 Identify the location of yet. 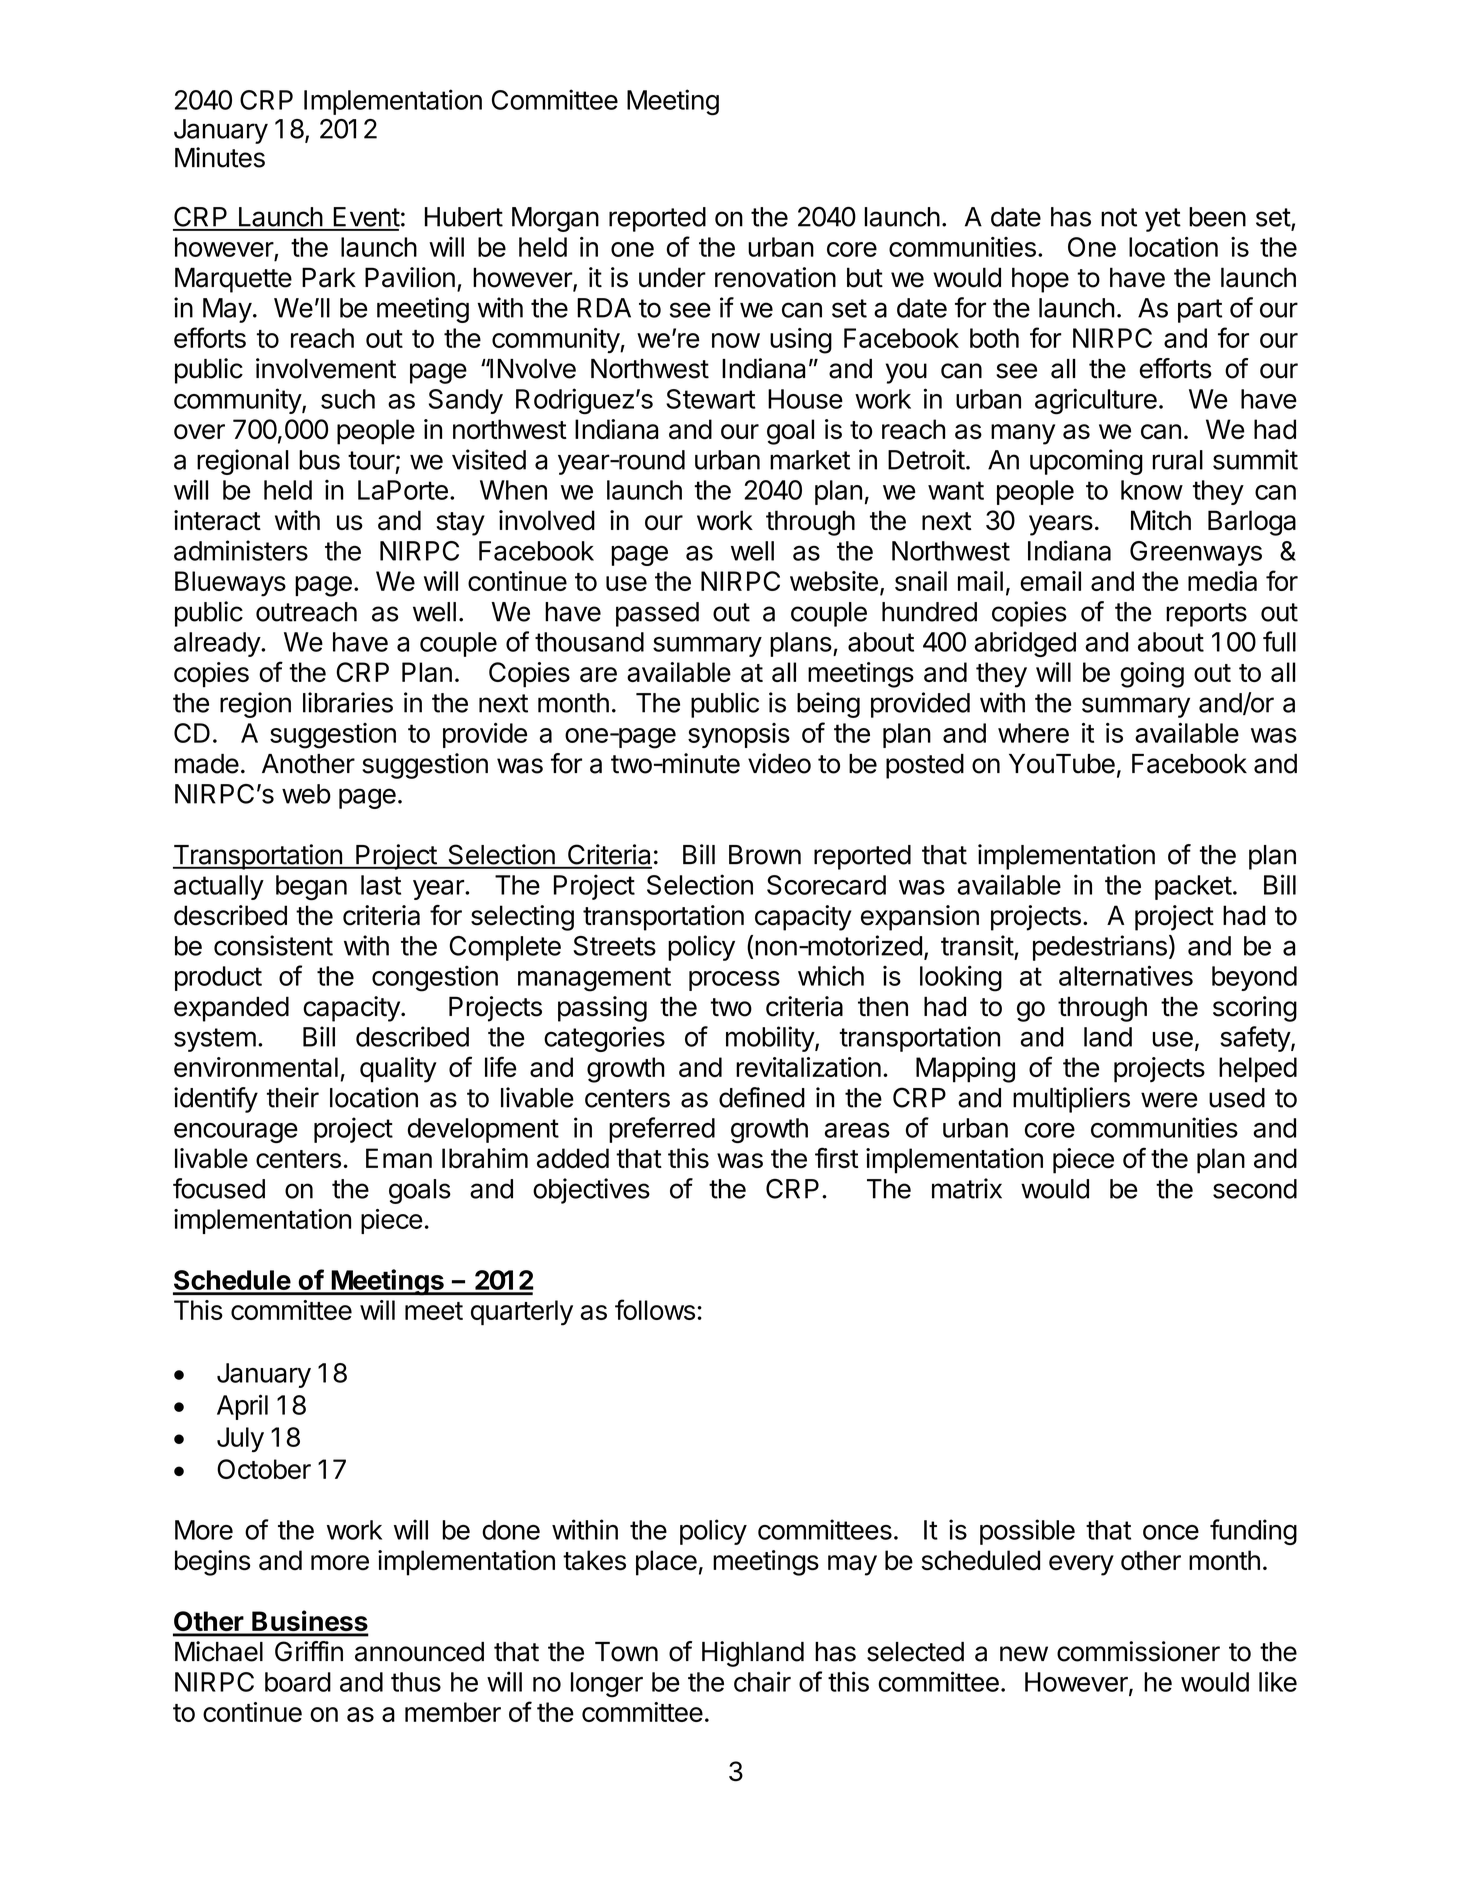
(1163, 220).
